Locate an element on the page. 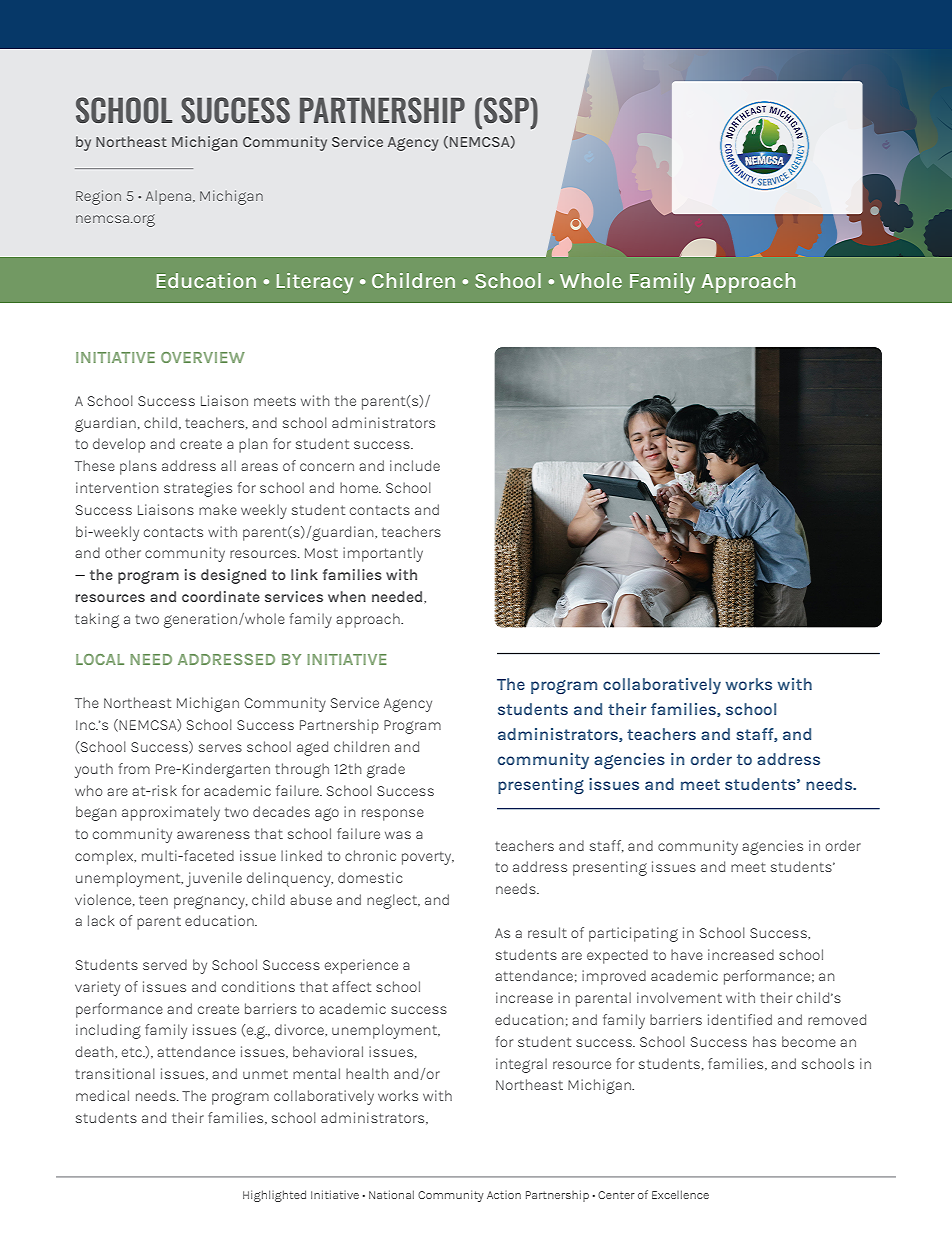 This document has height=1233, width=952. importantly is located at coordinates (383, 554).
